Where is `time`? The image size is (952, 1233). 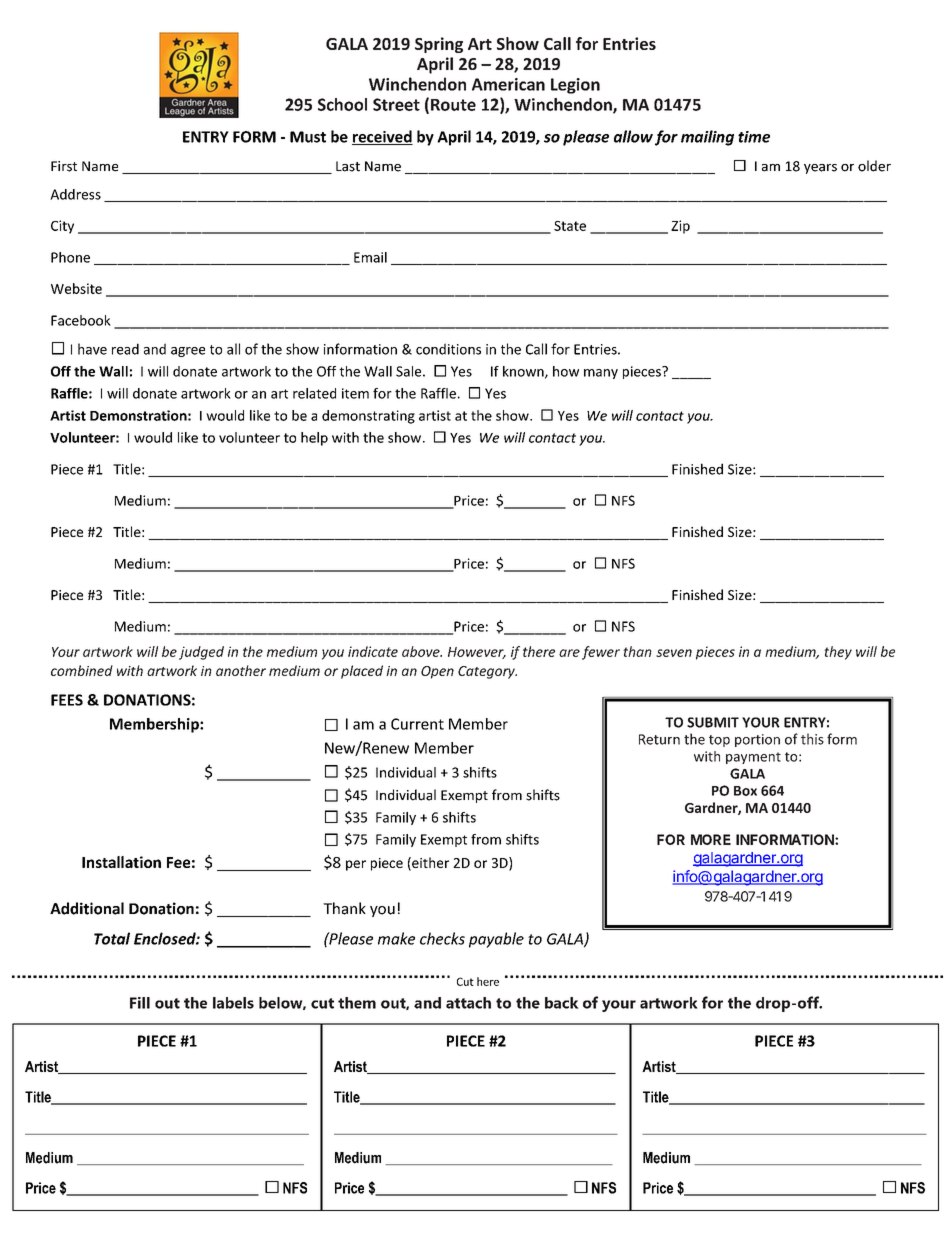 time is located at coordinates (754, 137).
